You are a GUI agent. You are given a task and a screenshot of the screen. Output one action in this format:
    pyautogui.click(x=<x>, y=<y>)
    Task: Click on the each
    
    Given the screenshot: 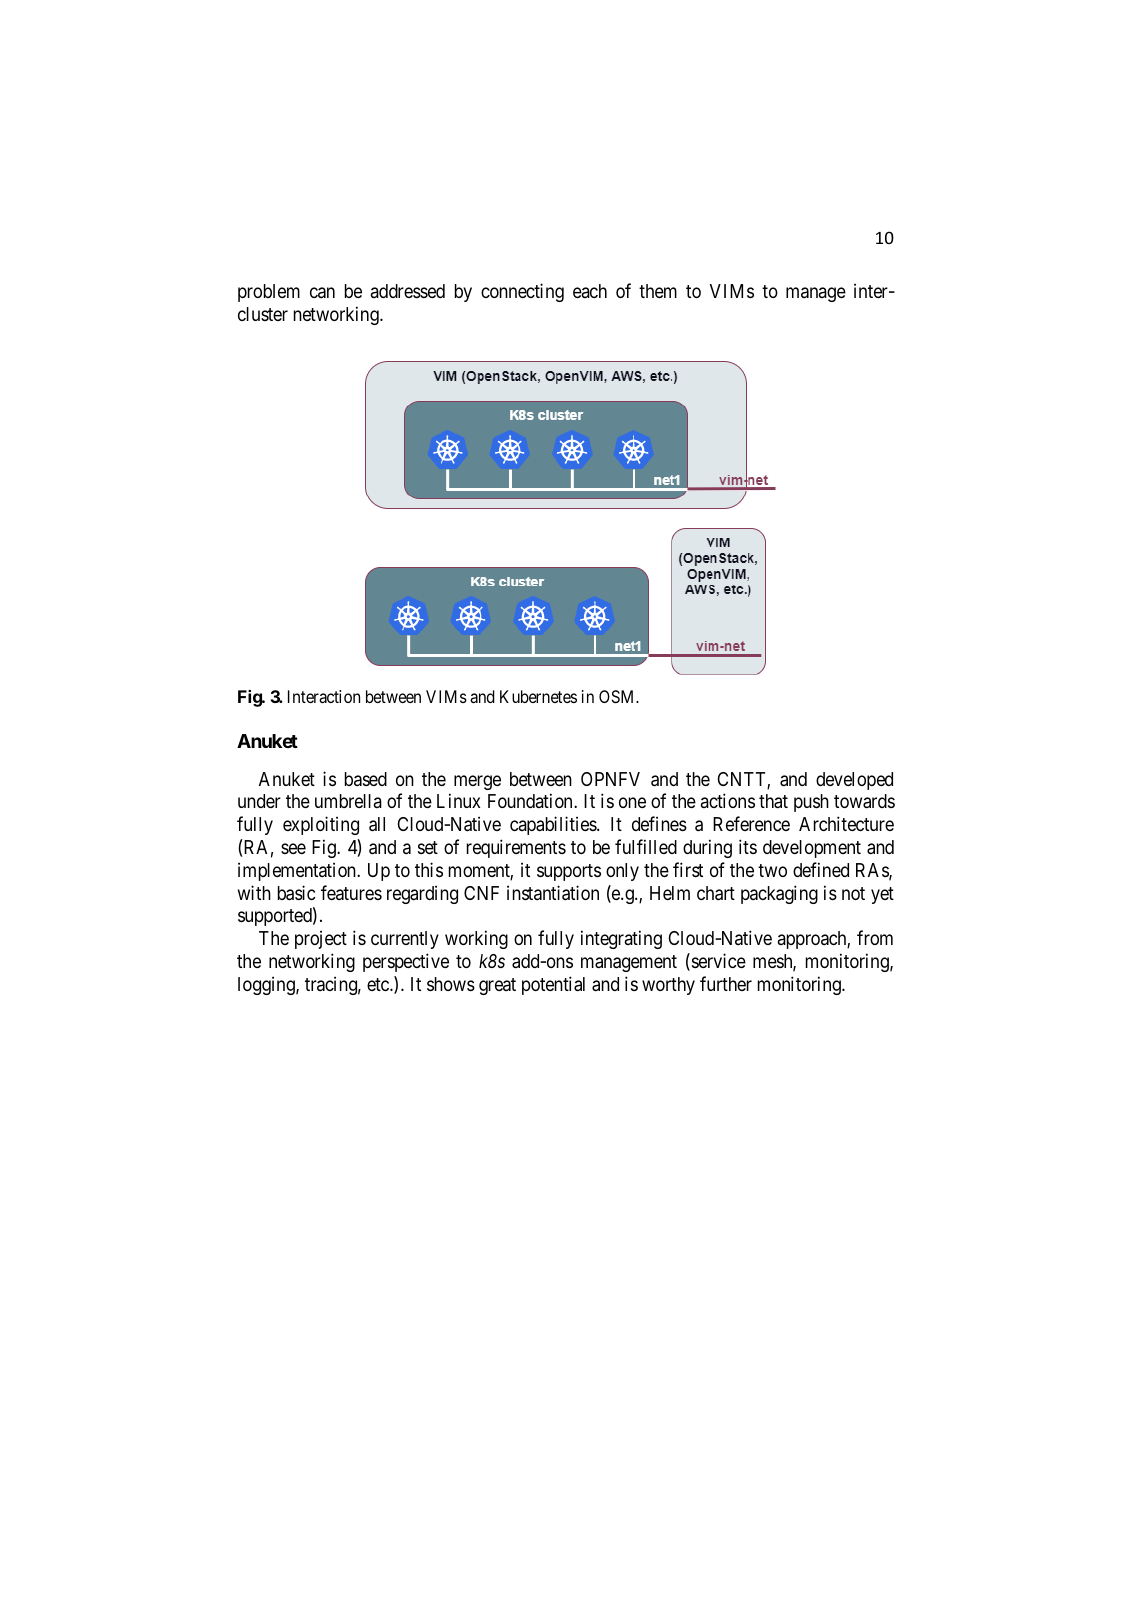 What is the action you would take?
    pyautogui.click(x=590, y=291)
